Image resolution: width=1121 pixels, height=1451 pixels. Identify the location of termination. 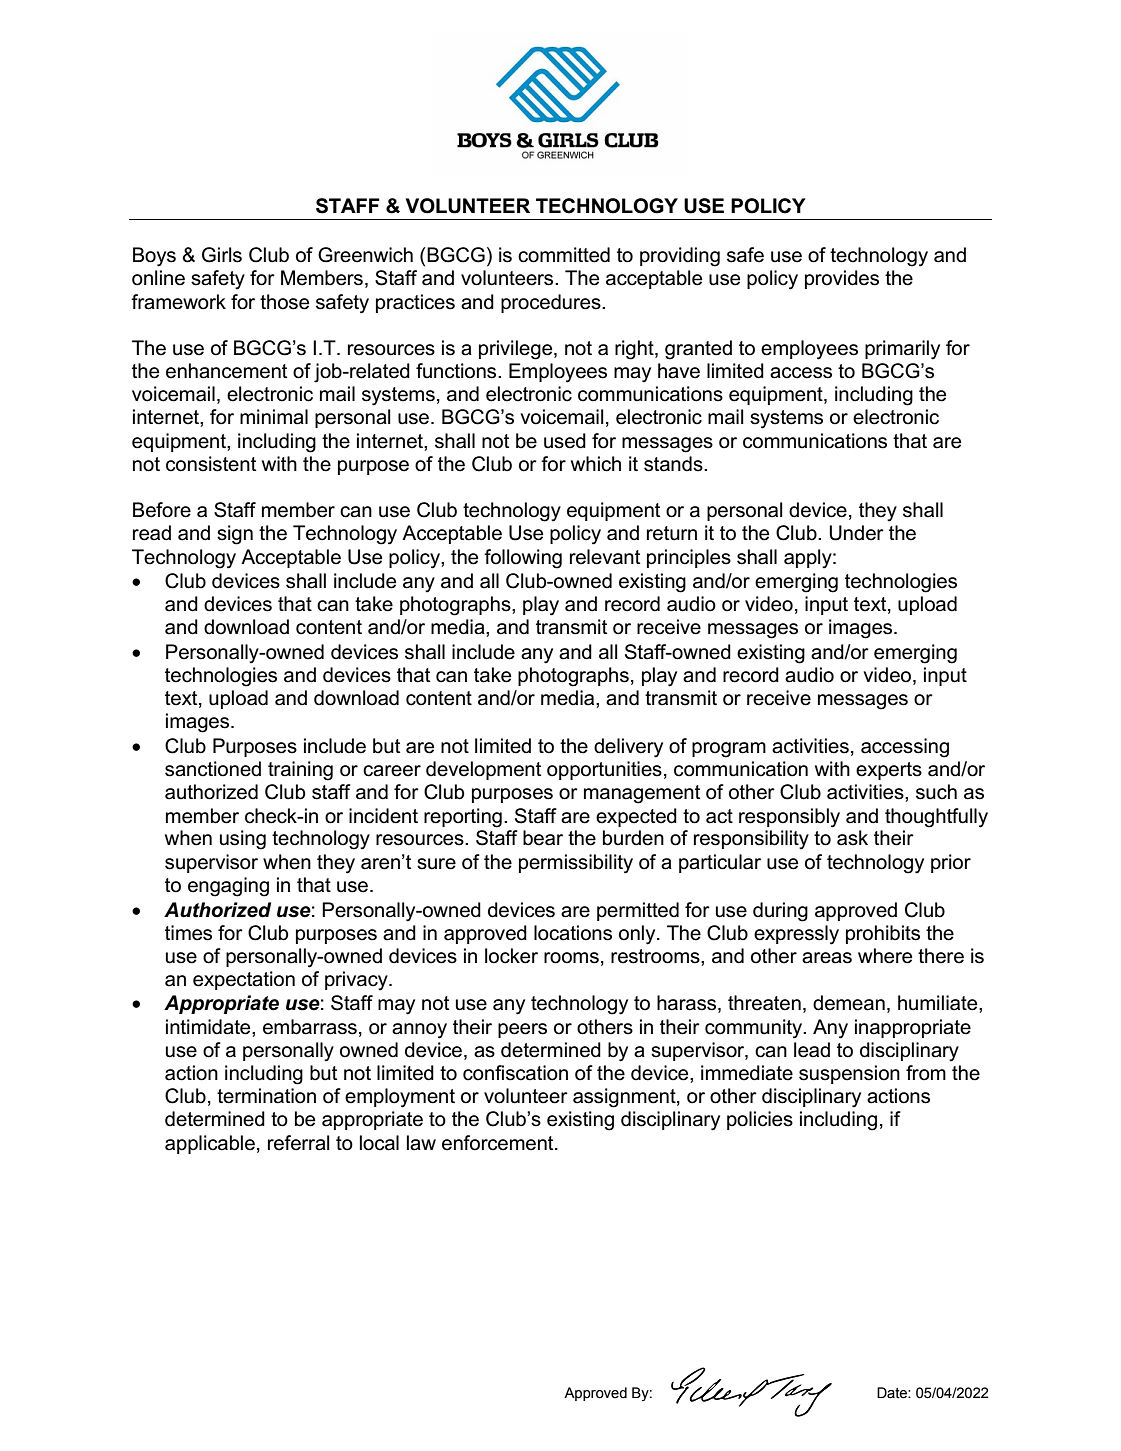
(266, 1096).
